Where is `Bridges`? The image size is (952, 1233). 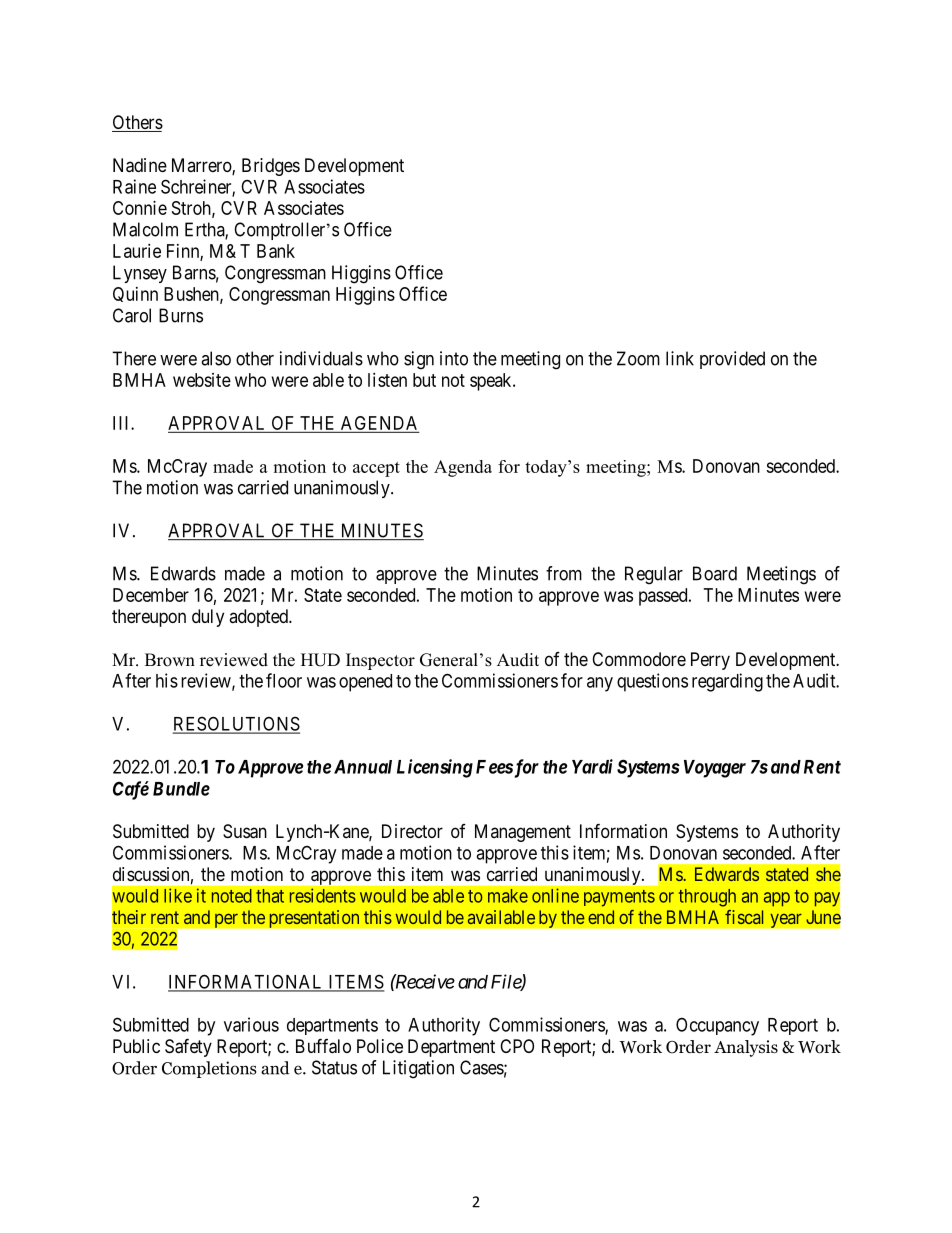 Bridges is located at coordinates (271, 167).
